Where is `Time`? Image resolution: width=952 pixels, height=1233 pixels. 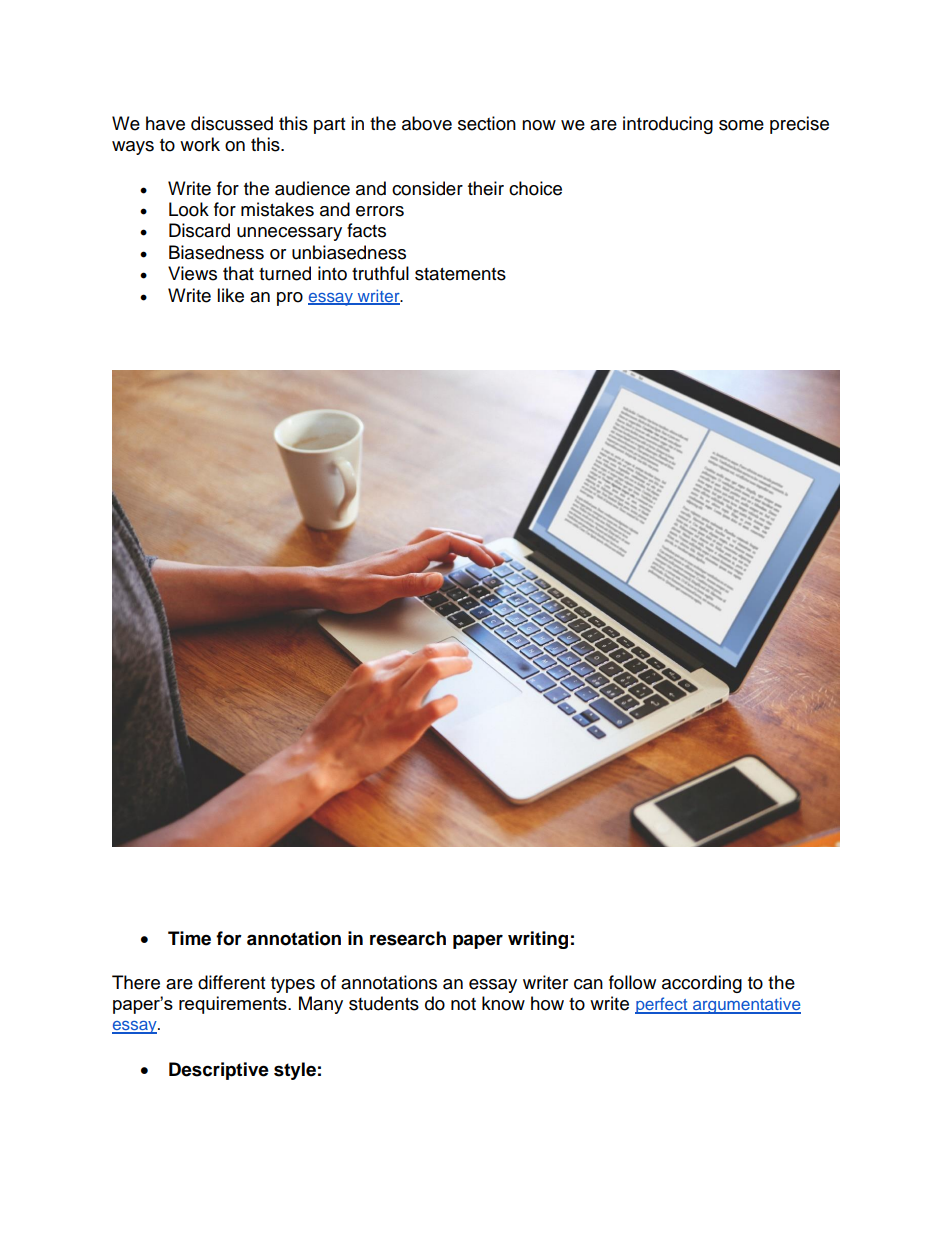 Time is located at coordinates (189, 938).
